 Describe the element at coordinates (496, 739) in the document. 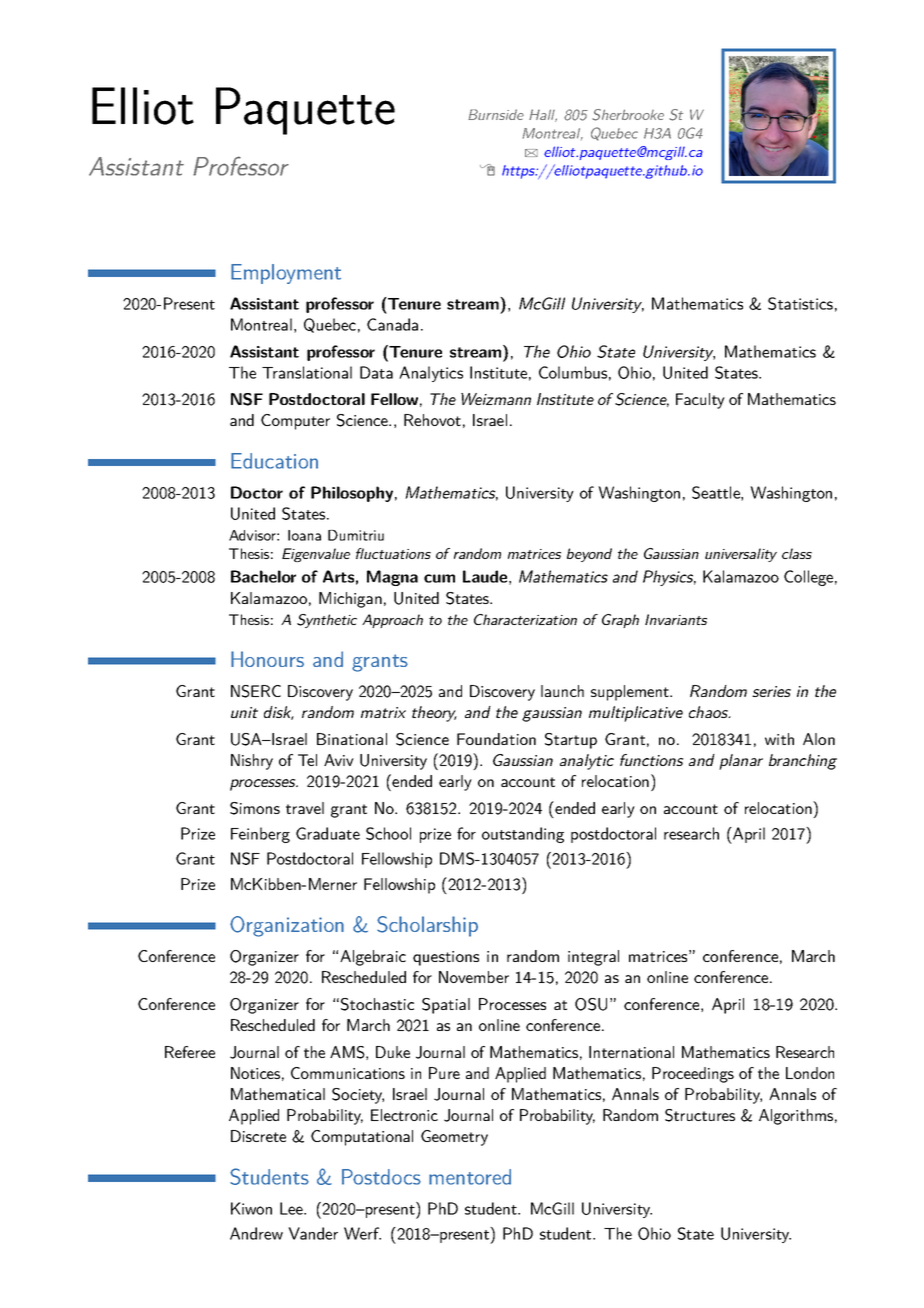

I see `Foundation` at that location.
